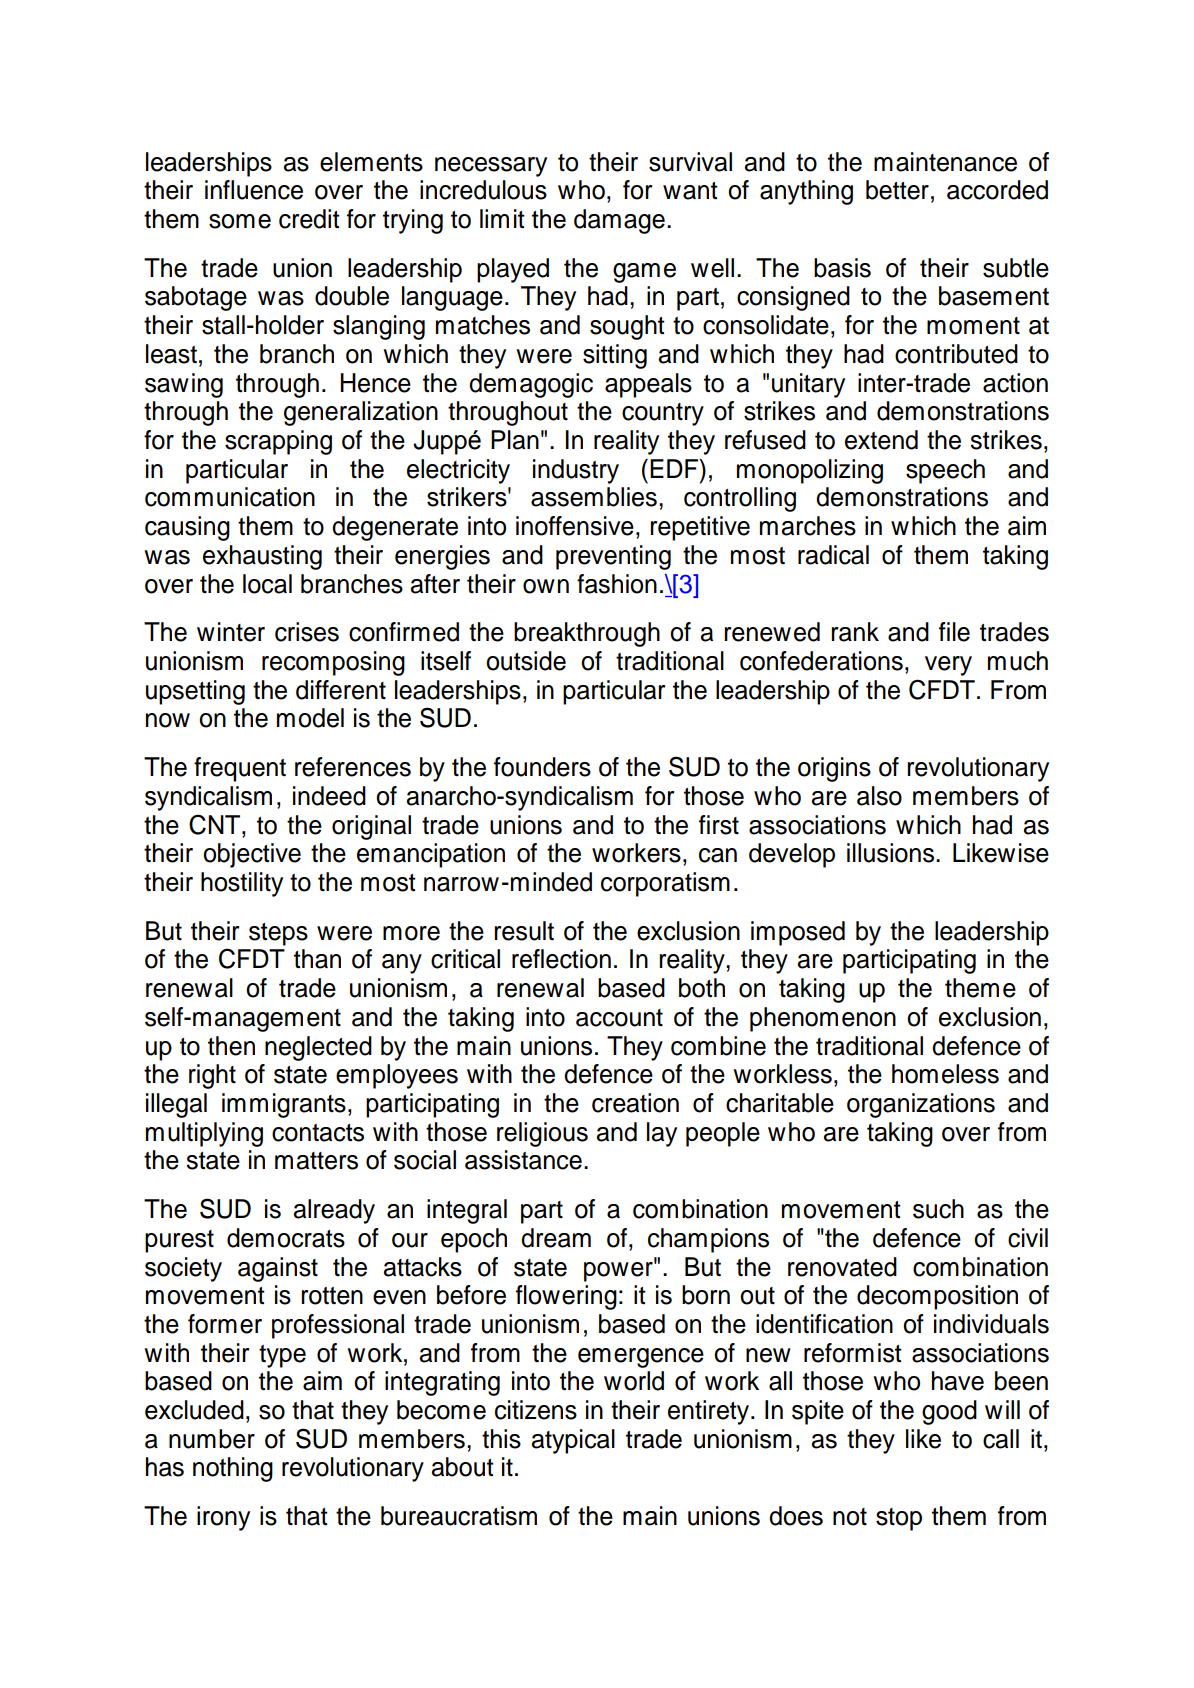  I want to click on file, so click(954, 632).
